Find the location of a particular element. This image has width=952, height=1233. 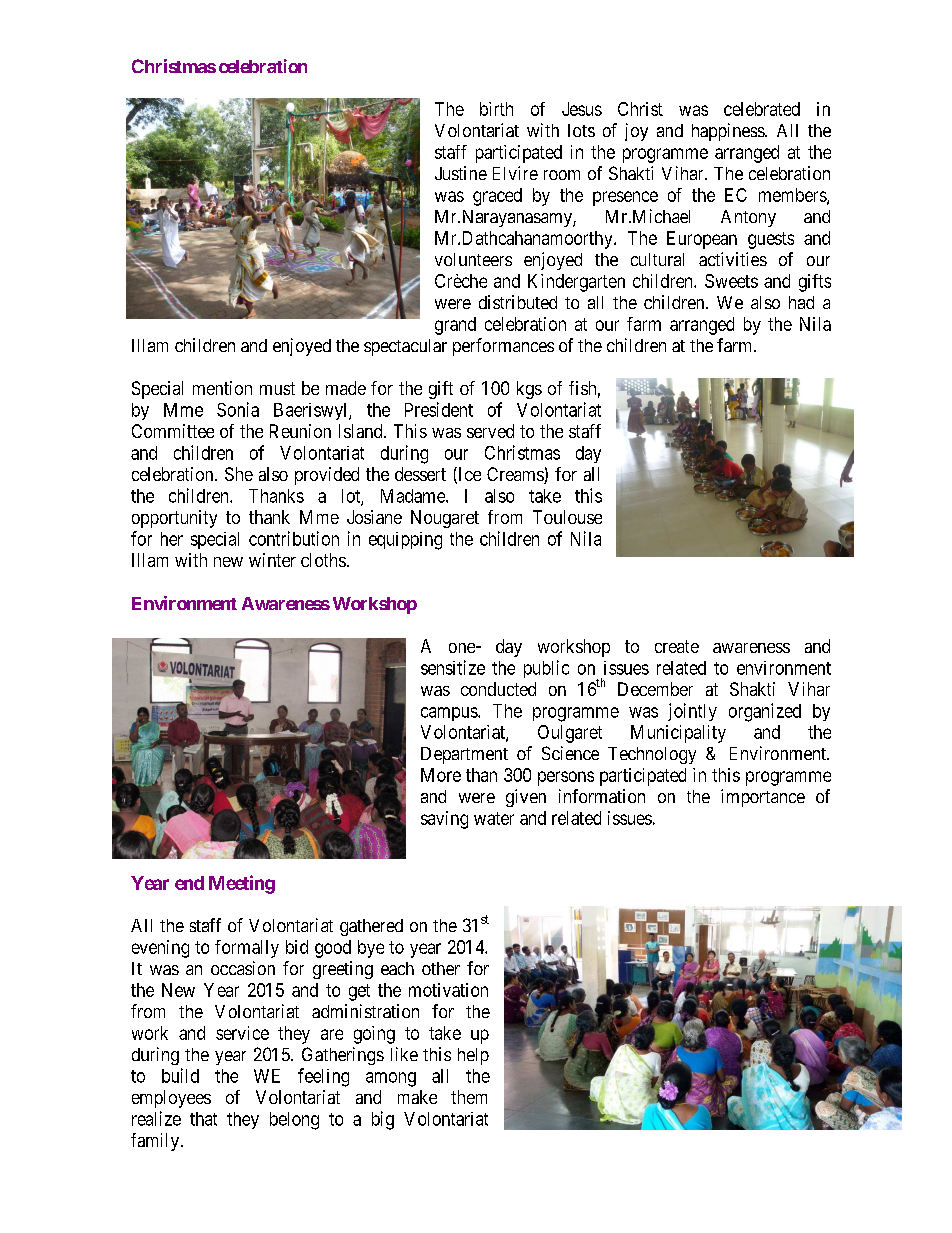

mention is located at coordinates (222, 388).
